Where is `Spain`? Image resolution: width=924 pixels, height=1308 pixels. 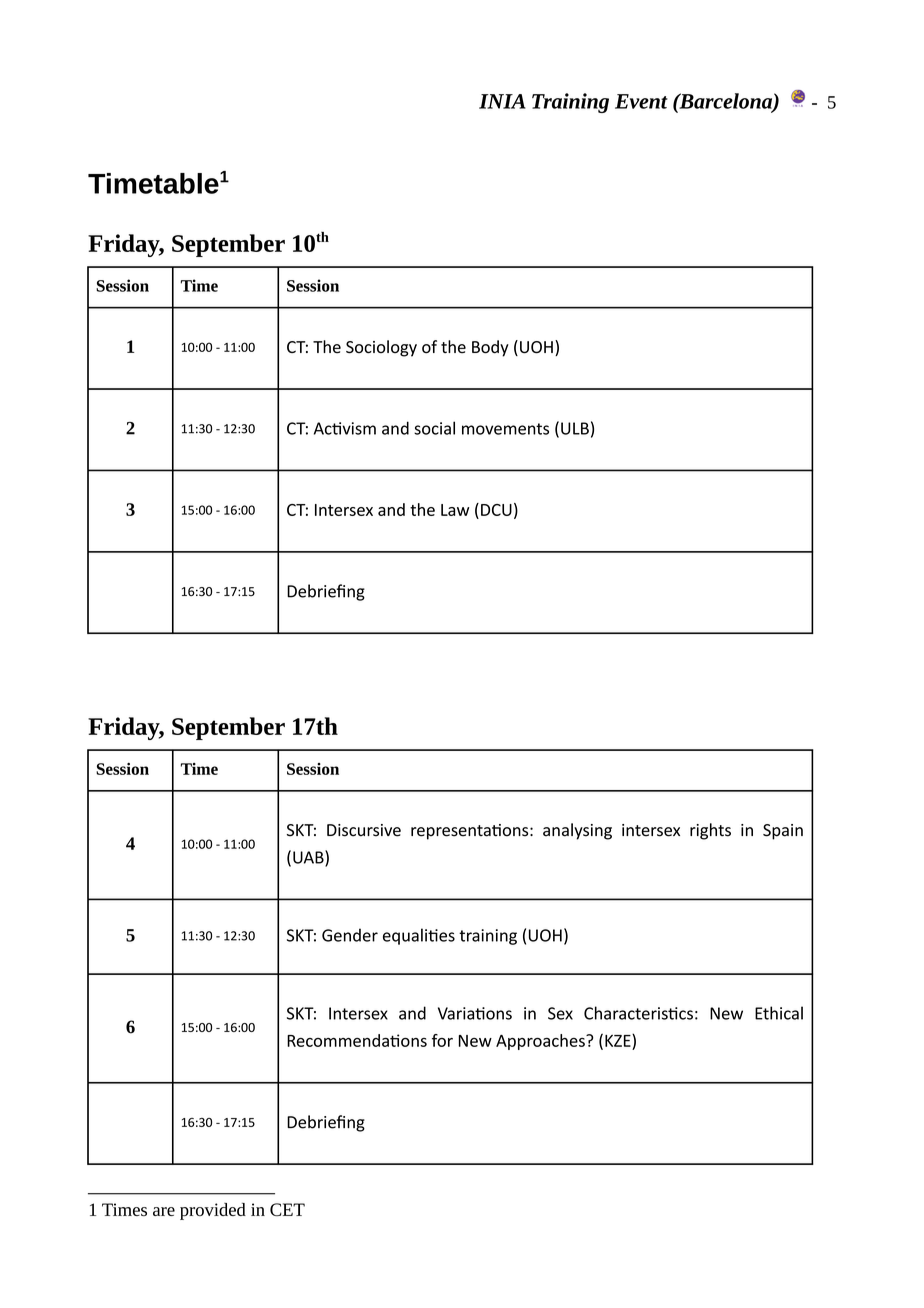
Spain is located at coordinates (783, 832).
